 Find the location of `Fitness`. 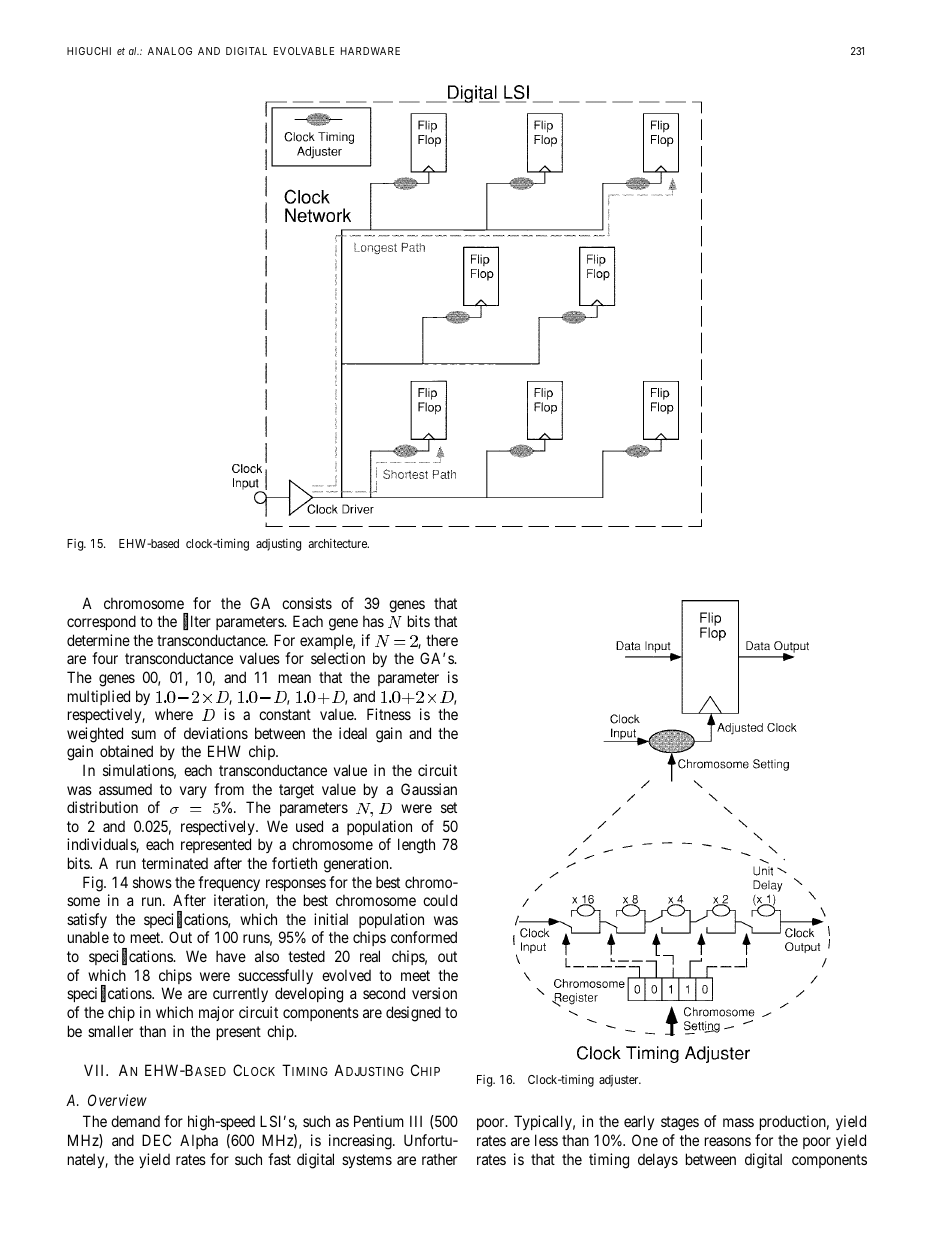

Fitness is located at coordinates (389, 714).
